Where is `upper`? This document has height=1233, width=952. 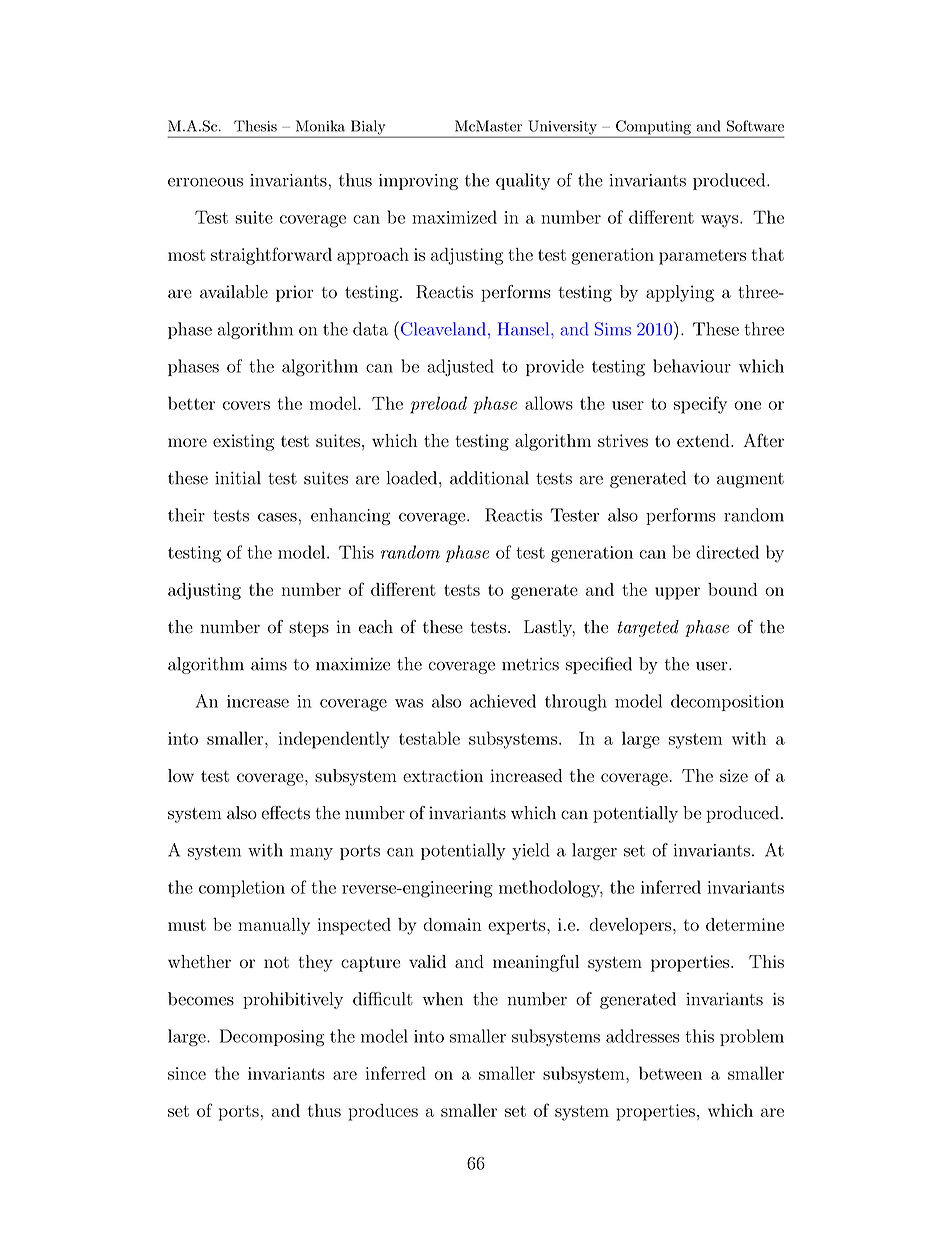
upper is located at coordinates (677, 593).
